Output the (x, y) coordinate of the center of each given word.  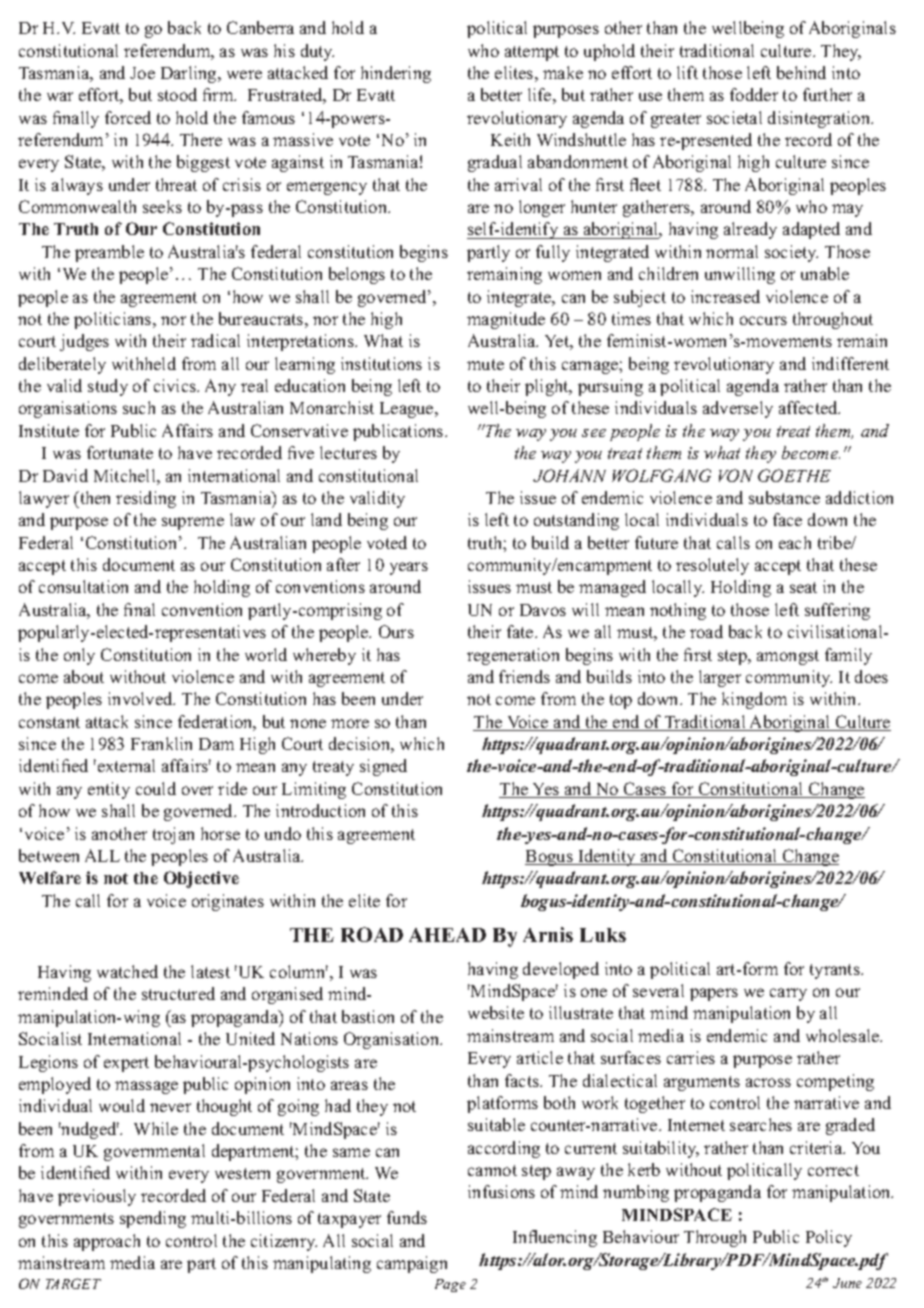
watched (127, 971)
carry (788, 994)
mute (485, 364)
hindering (396, 74)
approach (107, 1242)
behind (801, 72)
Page (450, 1285)
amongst (788, 657)
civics (176, 385)
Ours (396, 631)
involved (141, 698)
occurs (763, 320)
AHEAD (447, 935)
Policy (829, 1238)
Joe (142, 73)
